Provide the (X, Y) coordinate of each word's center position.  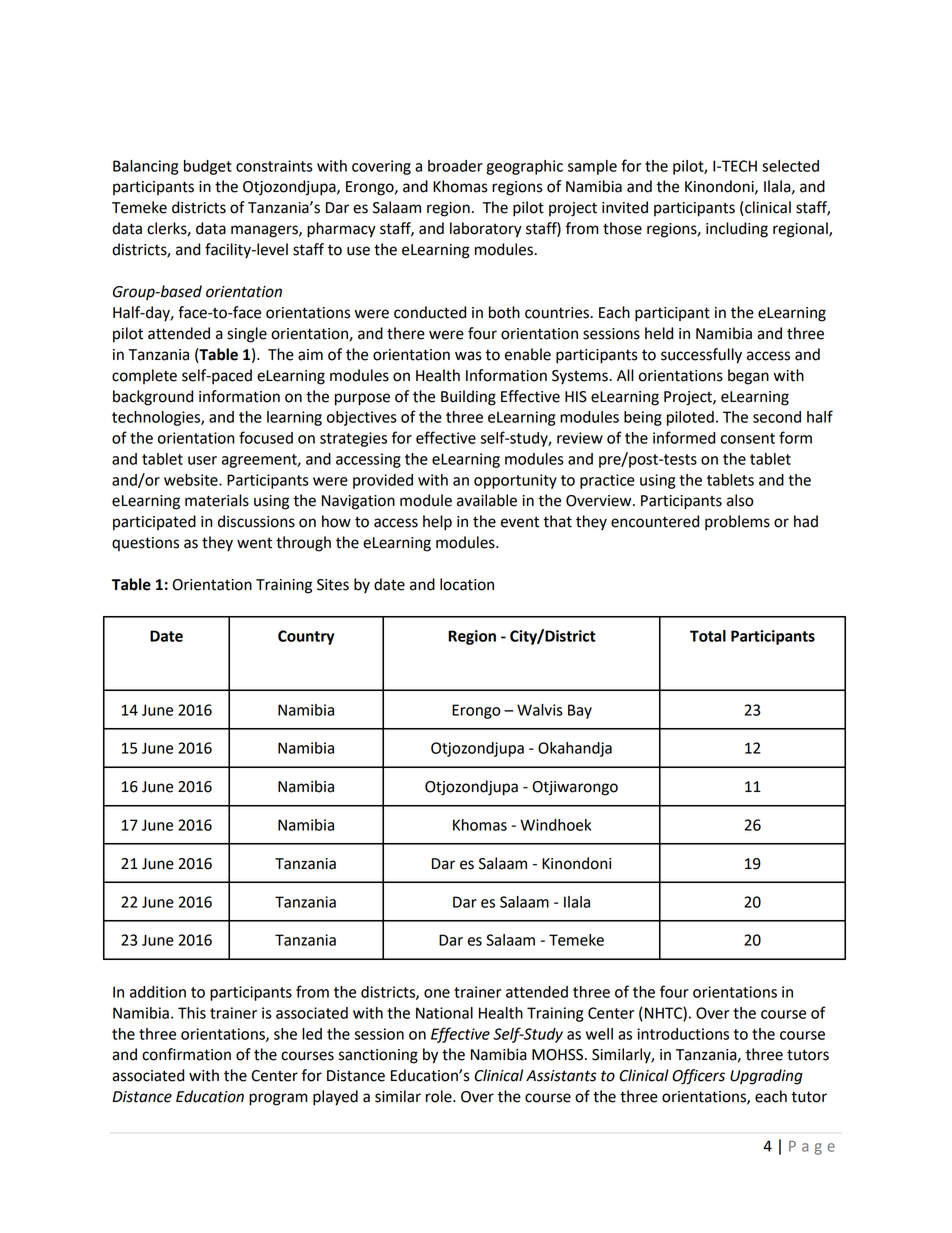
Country (306, 637)
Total (708, 636)
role (440, 1096)
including (737, 230)
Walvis (540, 710)
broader (455, 166)
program (278, 1099)
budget (208, 167)
